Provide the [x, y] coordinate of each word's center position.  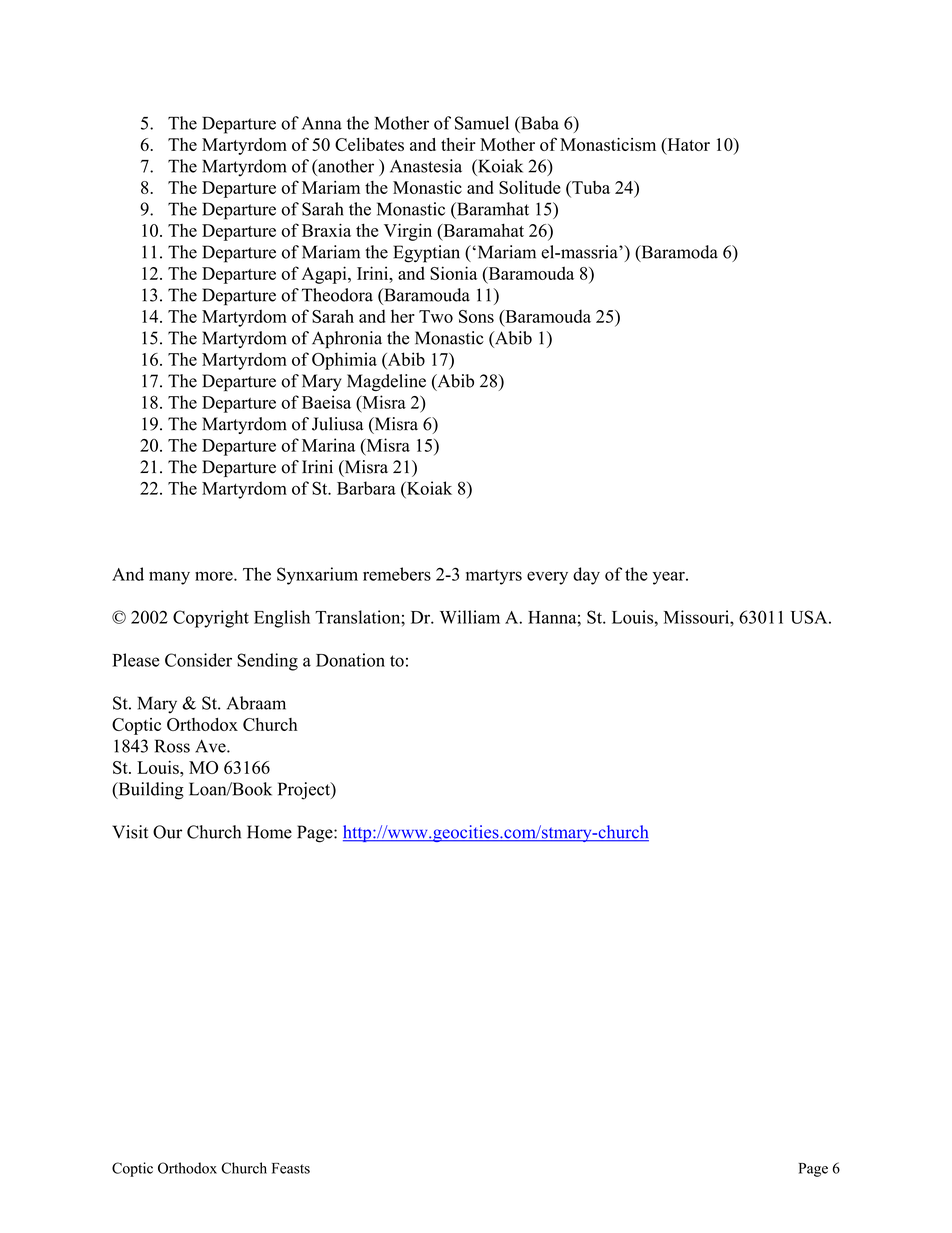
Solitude [530, 187]
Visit [130, 832]
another [345, 166]
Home [269, 832]
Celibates [369, 144]
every [547, 578]
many [169, 578]
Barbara [366, 488]
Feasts [291, 1168]
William [470, 617]
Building [150, 791]
